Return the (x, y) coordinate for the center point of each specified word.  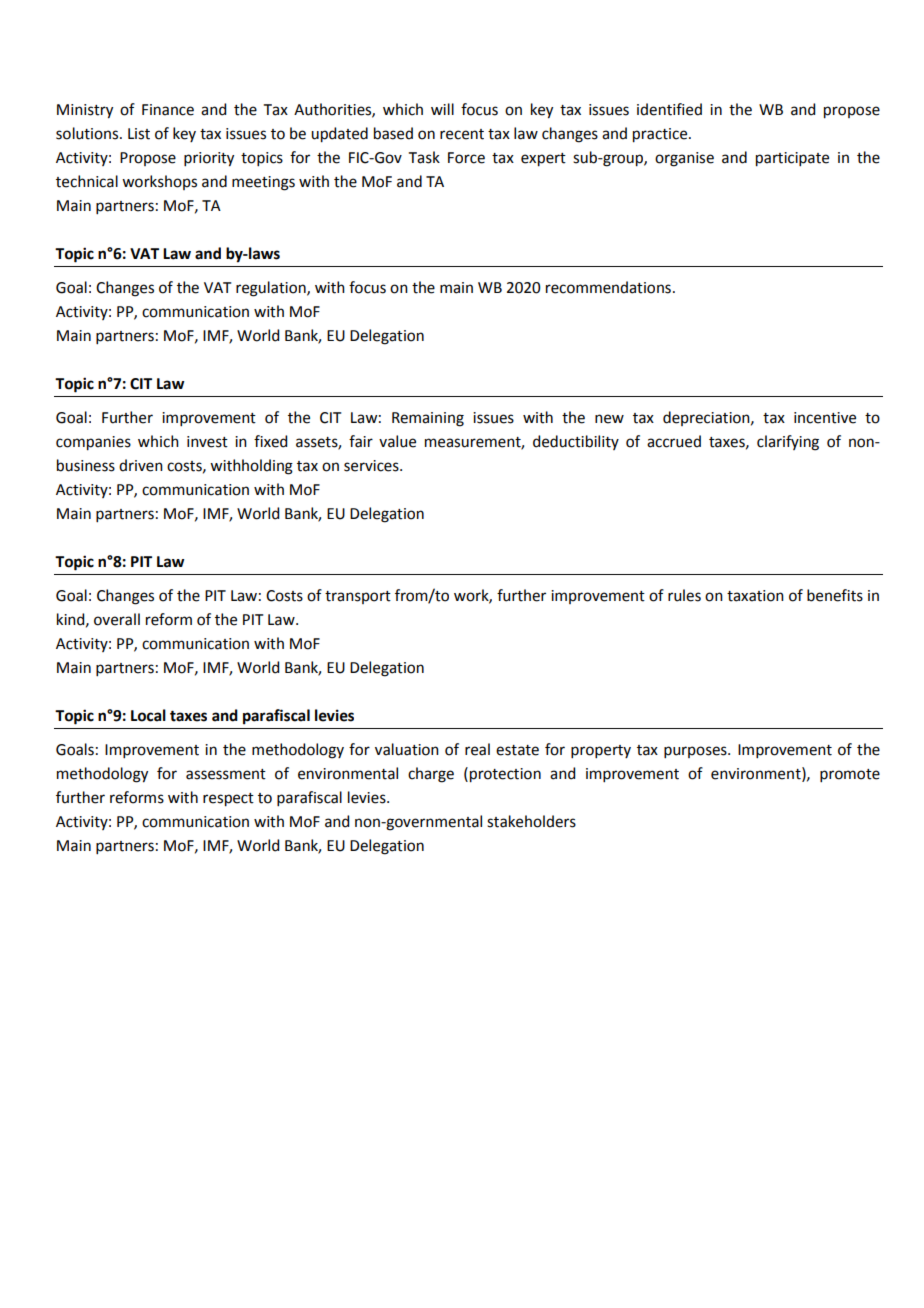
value (397, 441)
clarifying (788, 443)
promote (850, 775)
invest (207, 442)
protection (505, 775)
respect (228, 800)
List (139, 134)
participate (792, 159)
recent (462, 134)
